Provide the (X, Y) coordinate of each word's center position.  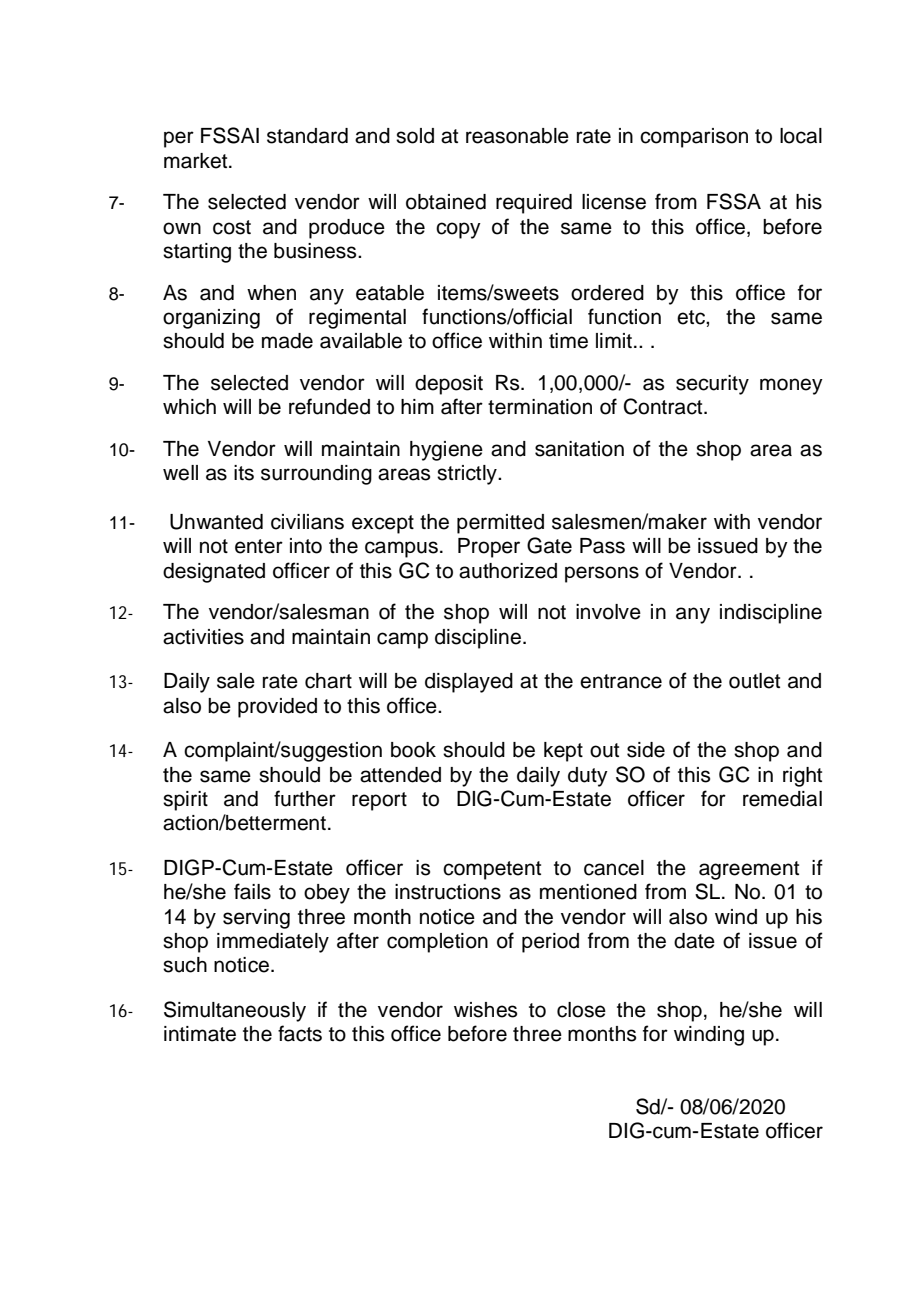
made (287, 341)
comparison (694, 138)
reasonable (517, 136)
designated (214, 573)
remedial (782, 799)
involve (608, 612)
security (712, 385)
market (197, 161)
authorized (508, 571)
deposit (449, 385)
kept (563, 752)
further (305, 798)
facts (300, 1033)
